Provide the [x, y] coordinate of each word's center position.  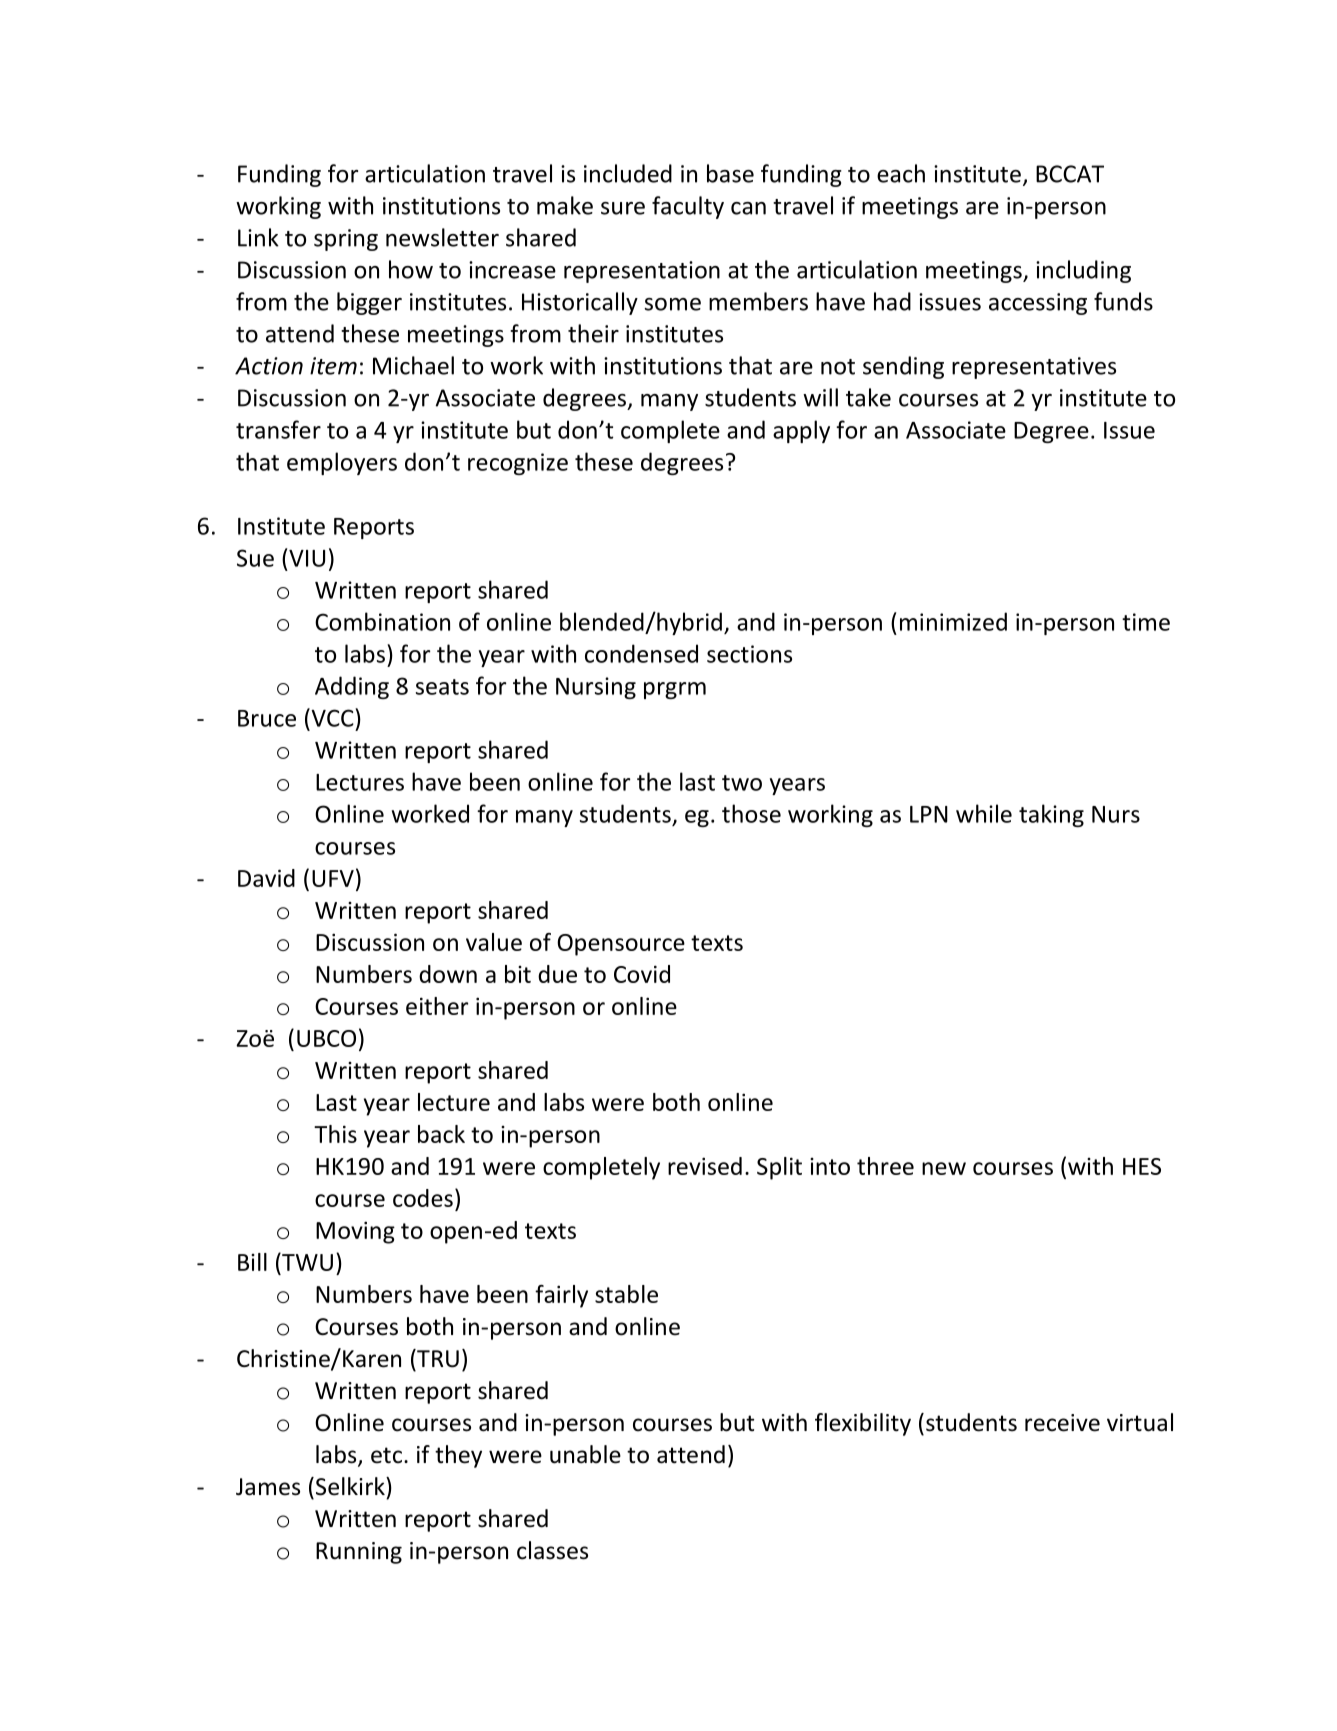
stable [626, 1294]
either [437, 1006]
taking [1051, 815]
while [984, 813]
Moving [355, 1232]
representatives [1034, 368]
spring [346, 240]
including [1083, 271]
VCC [332, 717]
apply [801, 431]
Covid [642, 974]
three [885, 1166]
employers [342, 463]
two [742, 783]
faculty [688, 207]
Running [359, 1553]
